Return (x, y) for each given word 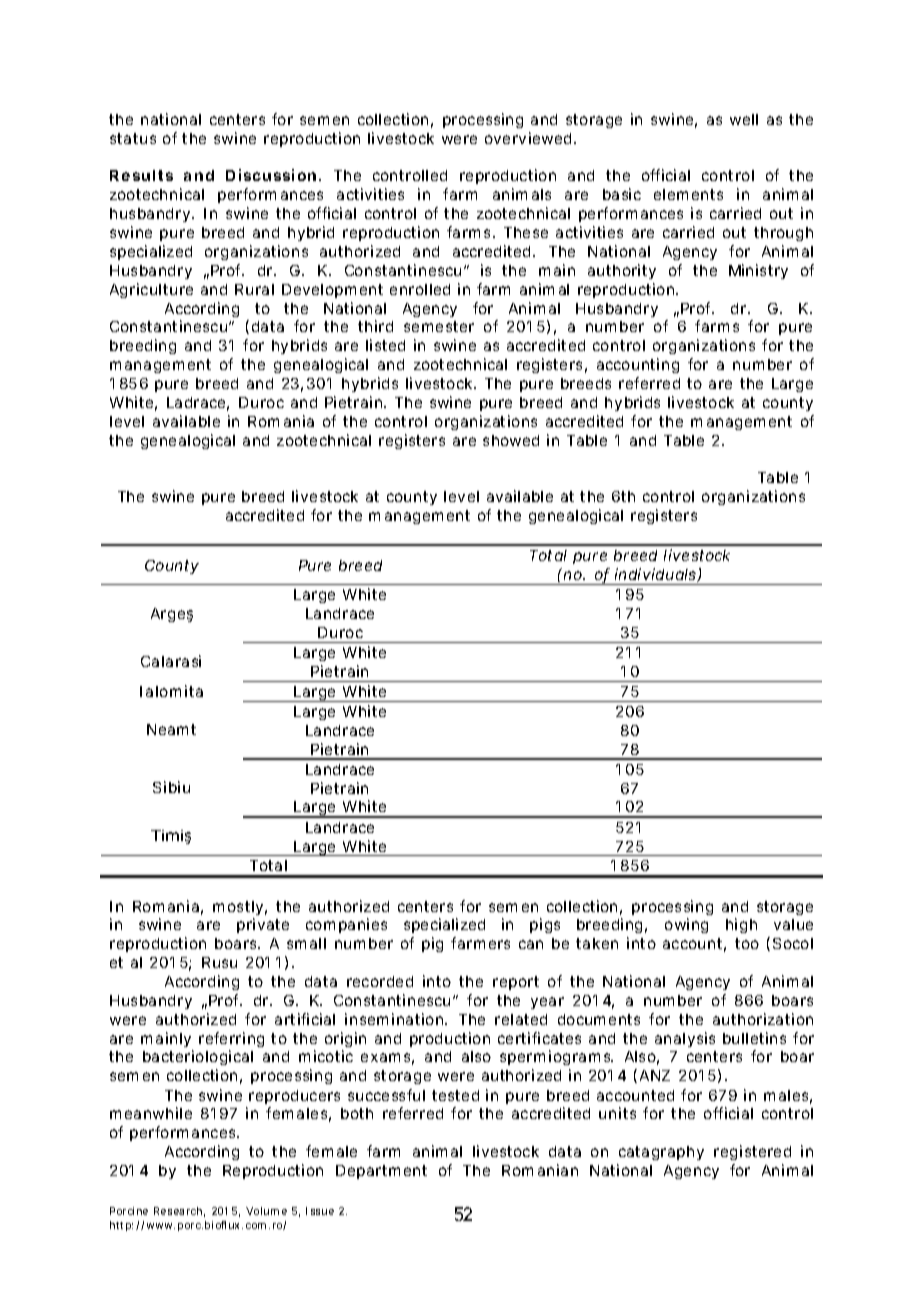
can (531, 944)
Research (179, 1212)
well (744, 119)
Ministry (758, 271)
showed (511, 440)
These (526, 232)
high (741, 925)
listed (385, 345)
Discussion (273, 175)
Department (381, 1172)
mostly (240, 908)
